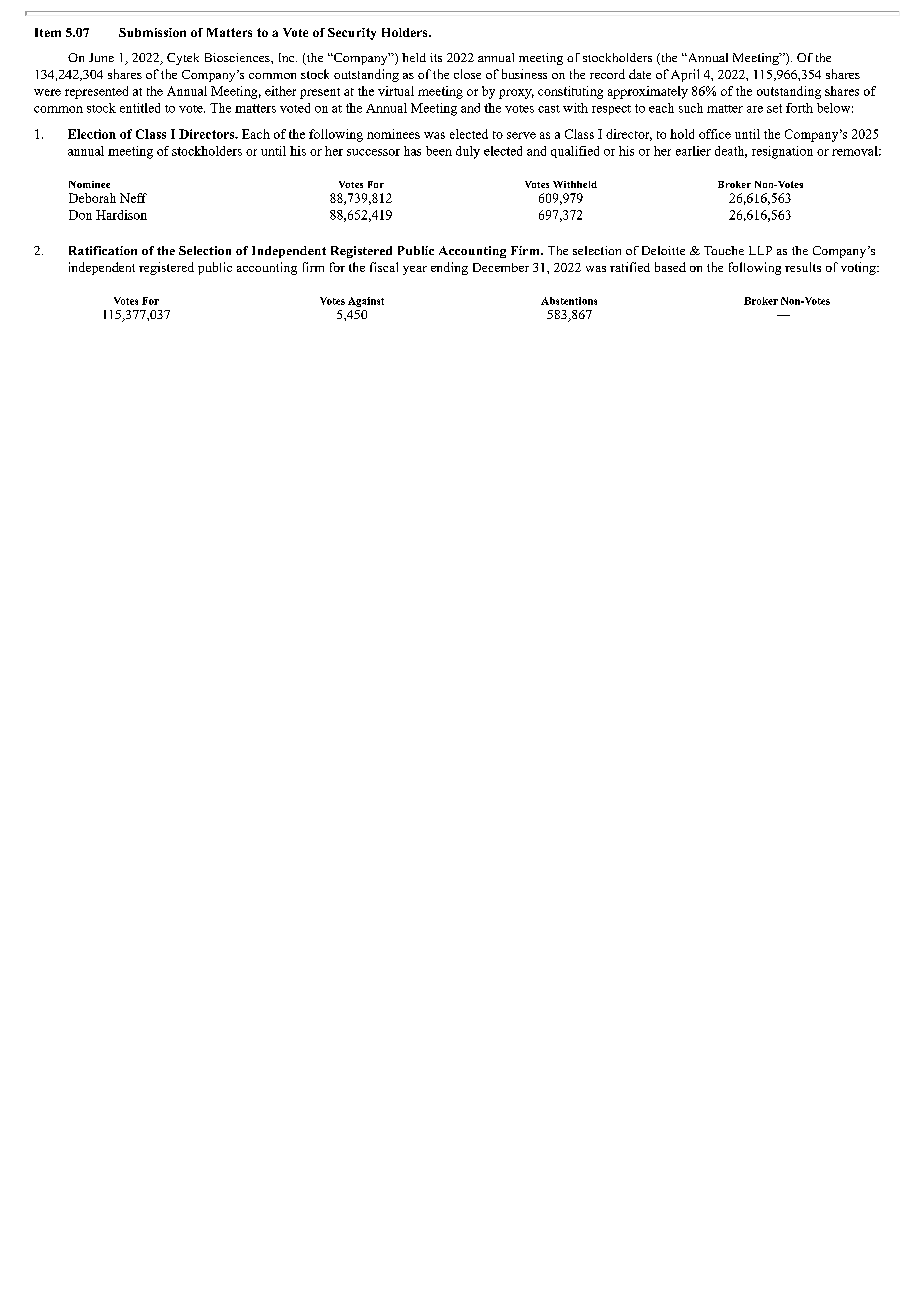 The width and height of the image is (924, 1308). What do you see at coordinates (782, 152) in the image?
I see `resignation` at bounding box center [782, 152].
